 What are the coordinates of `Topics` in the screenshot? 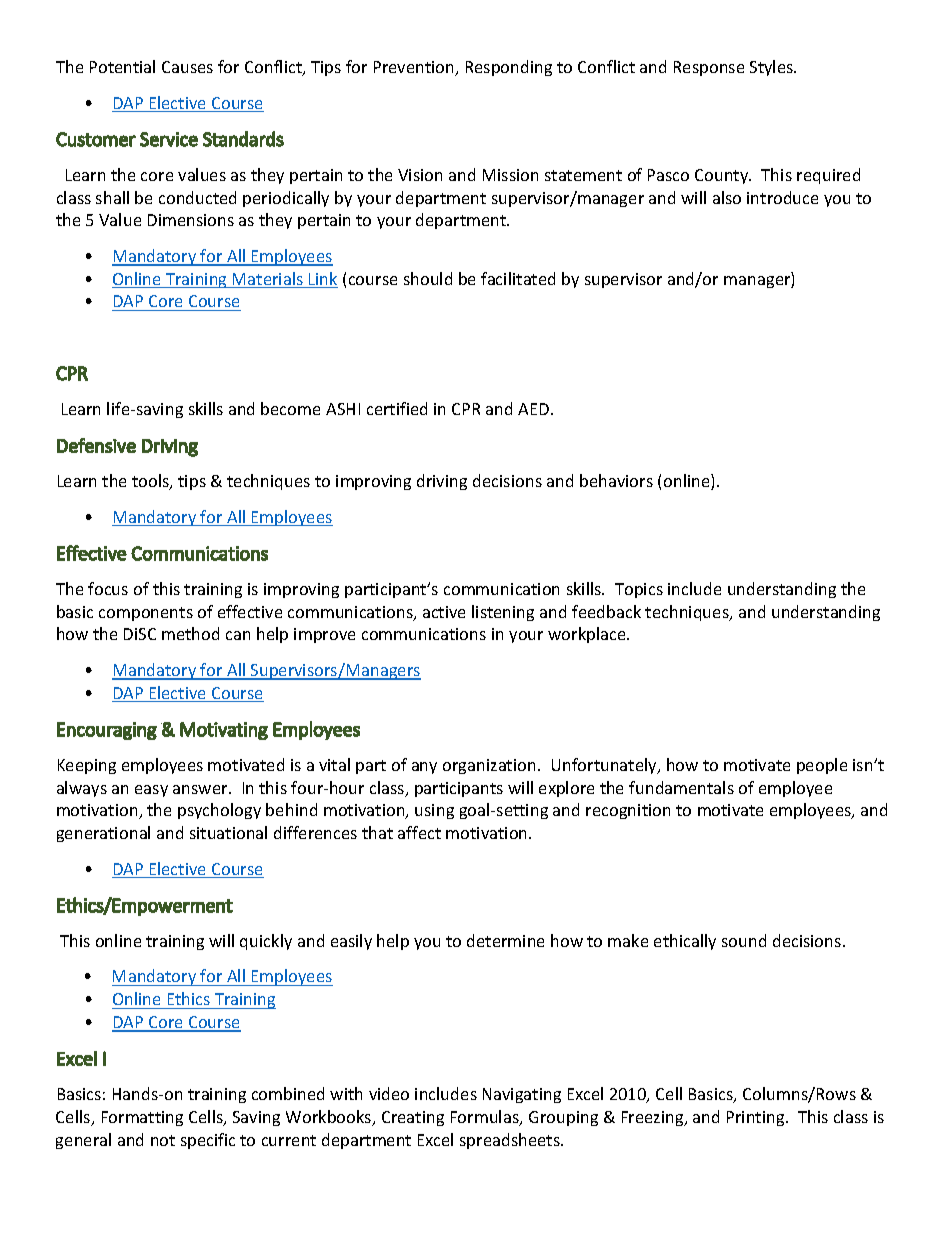 It's located at (639, 590).
